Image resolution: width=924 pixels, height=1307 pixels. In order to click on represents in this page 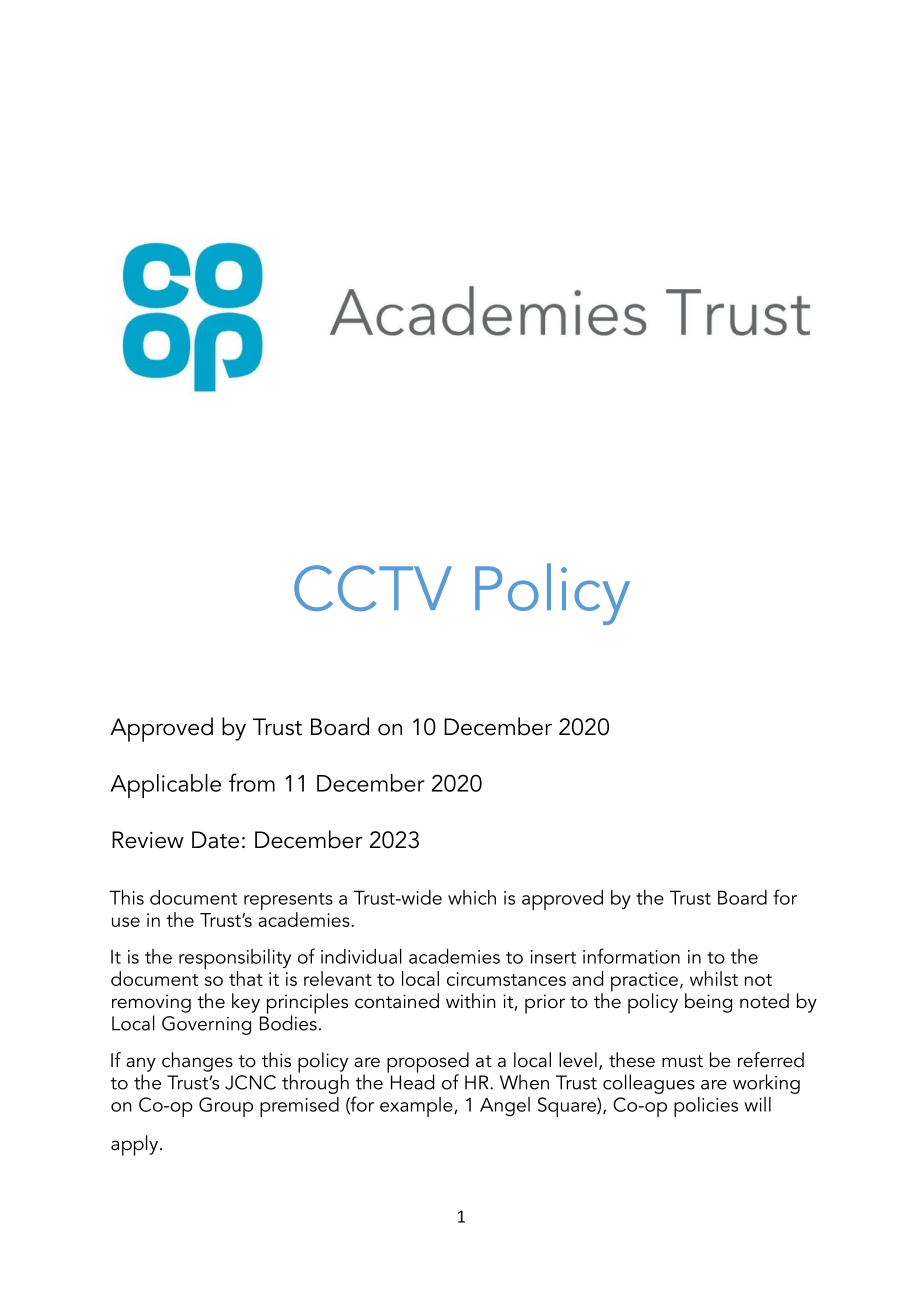, I will do `click(288, 903)`.
